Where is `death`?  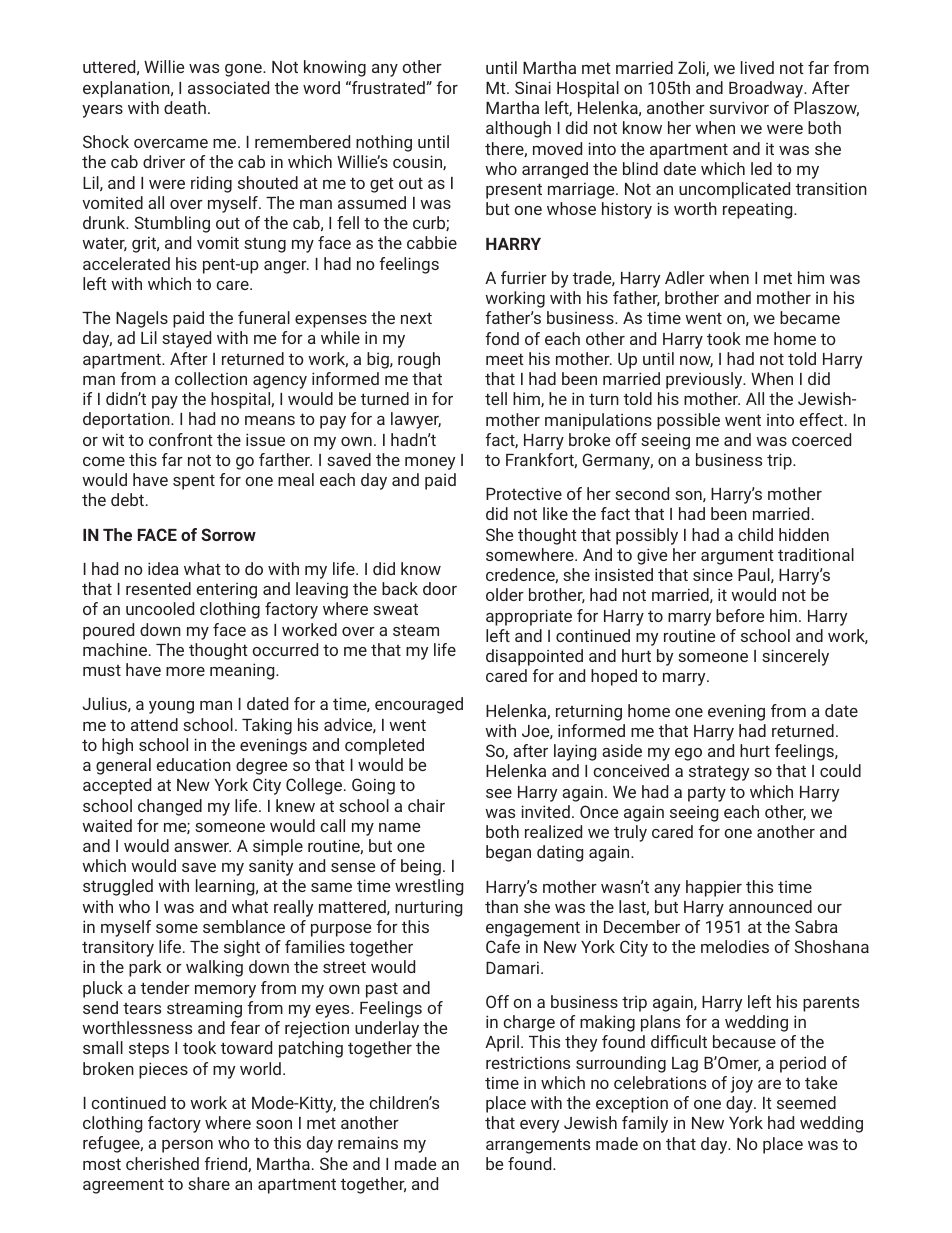 death is located at coordinates (185, 107).
